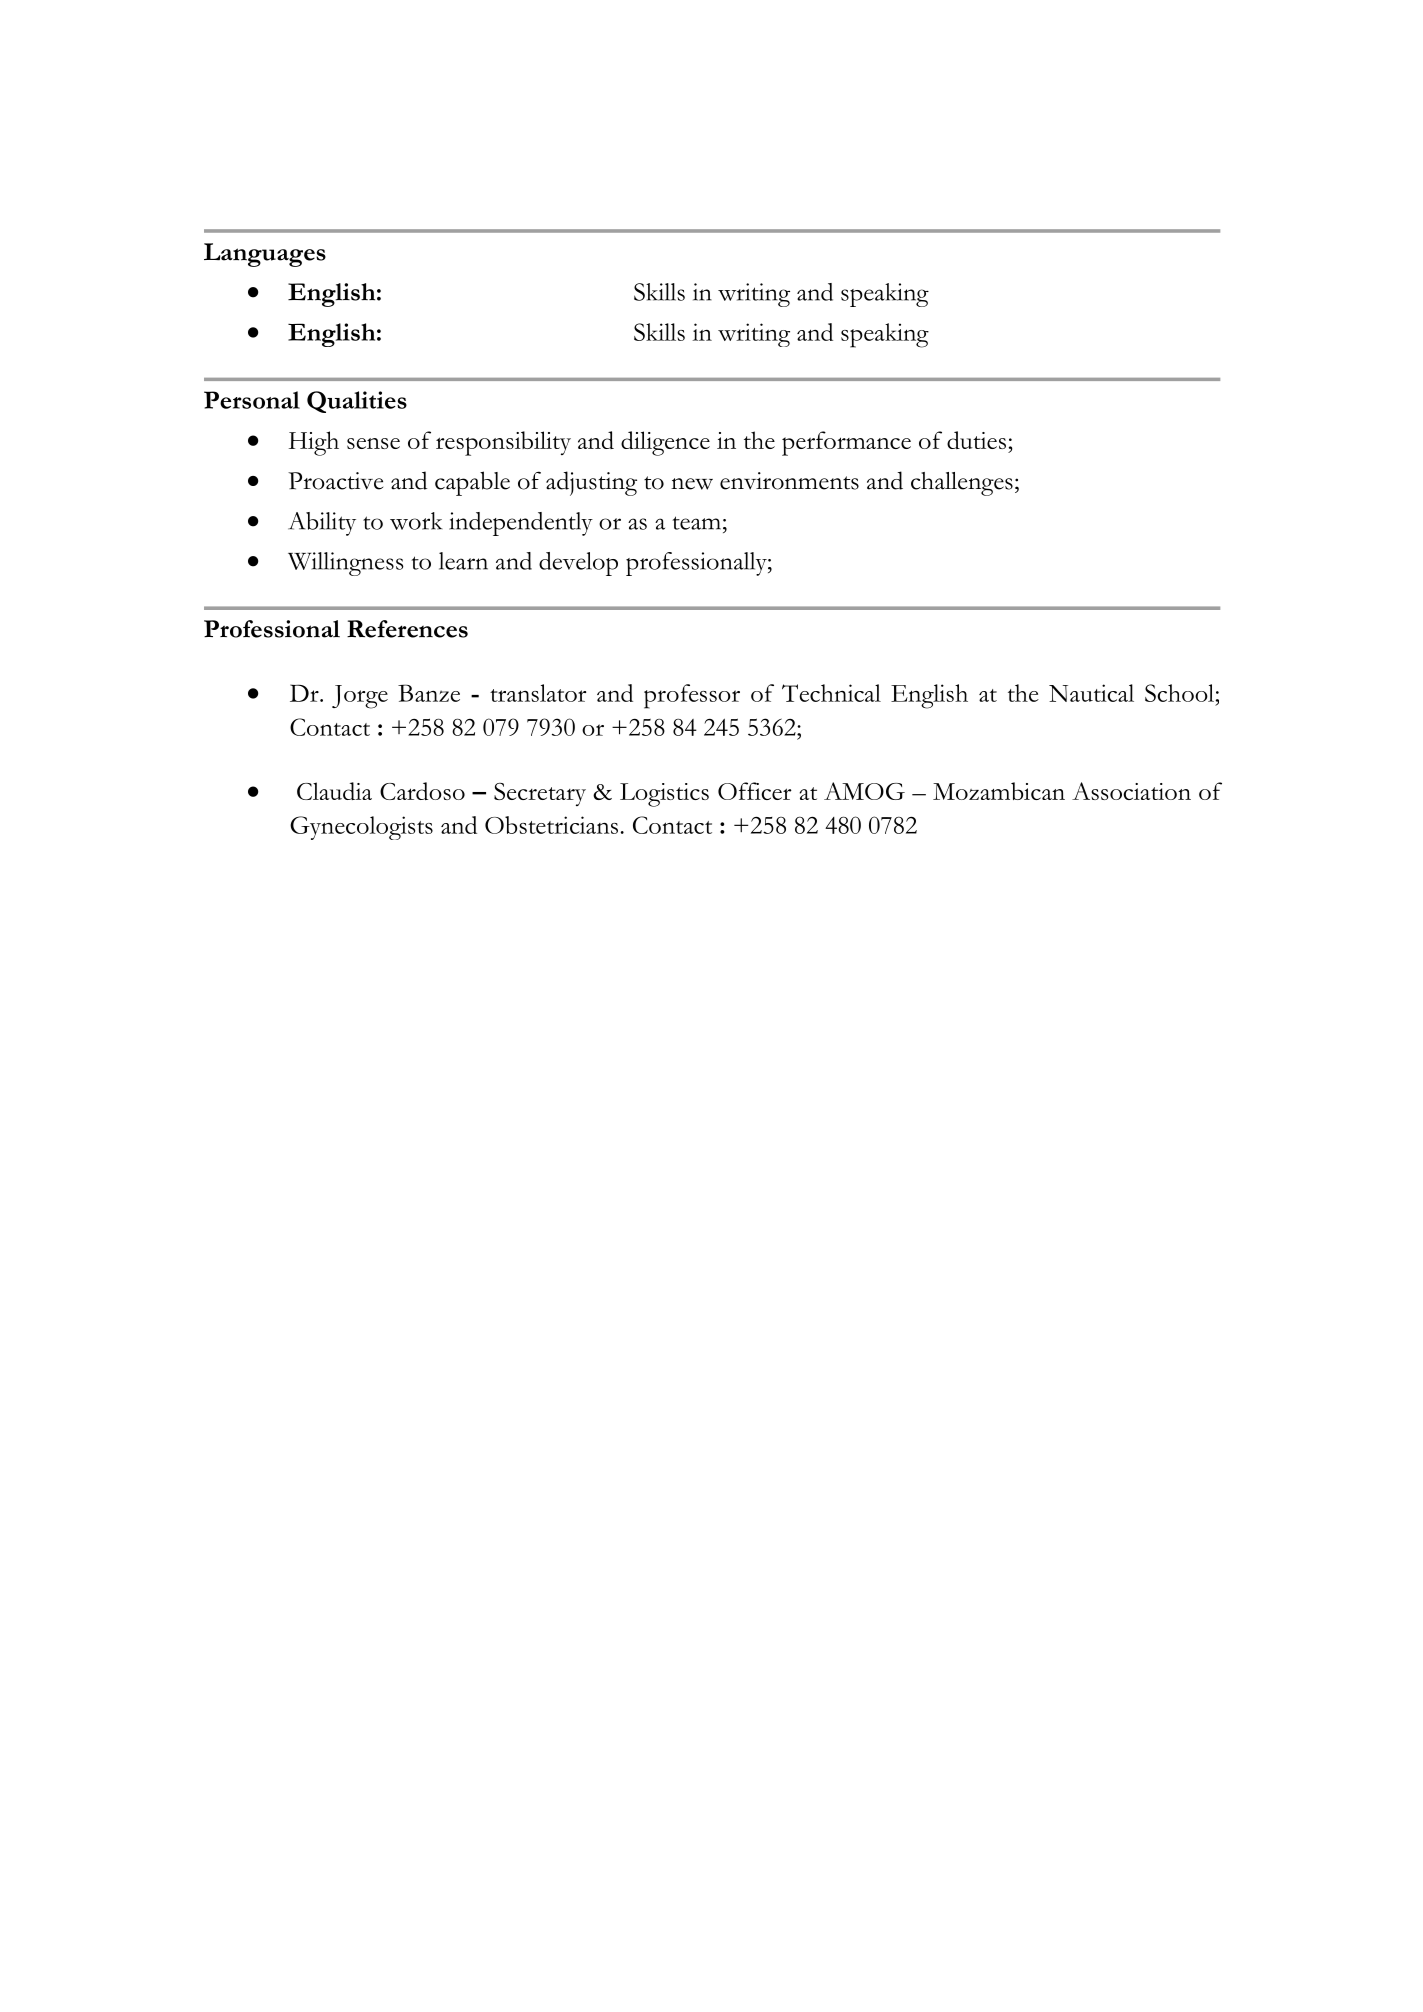 Image resolution: width=1423 pixels, height=2012 pixels. What do you see at coordinates (322, 524) in the screenshot?
I see `Ability` at bounding box center [322, 524].
